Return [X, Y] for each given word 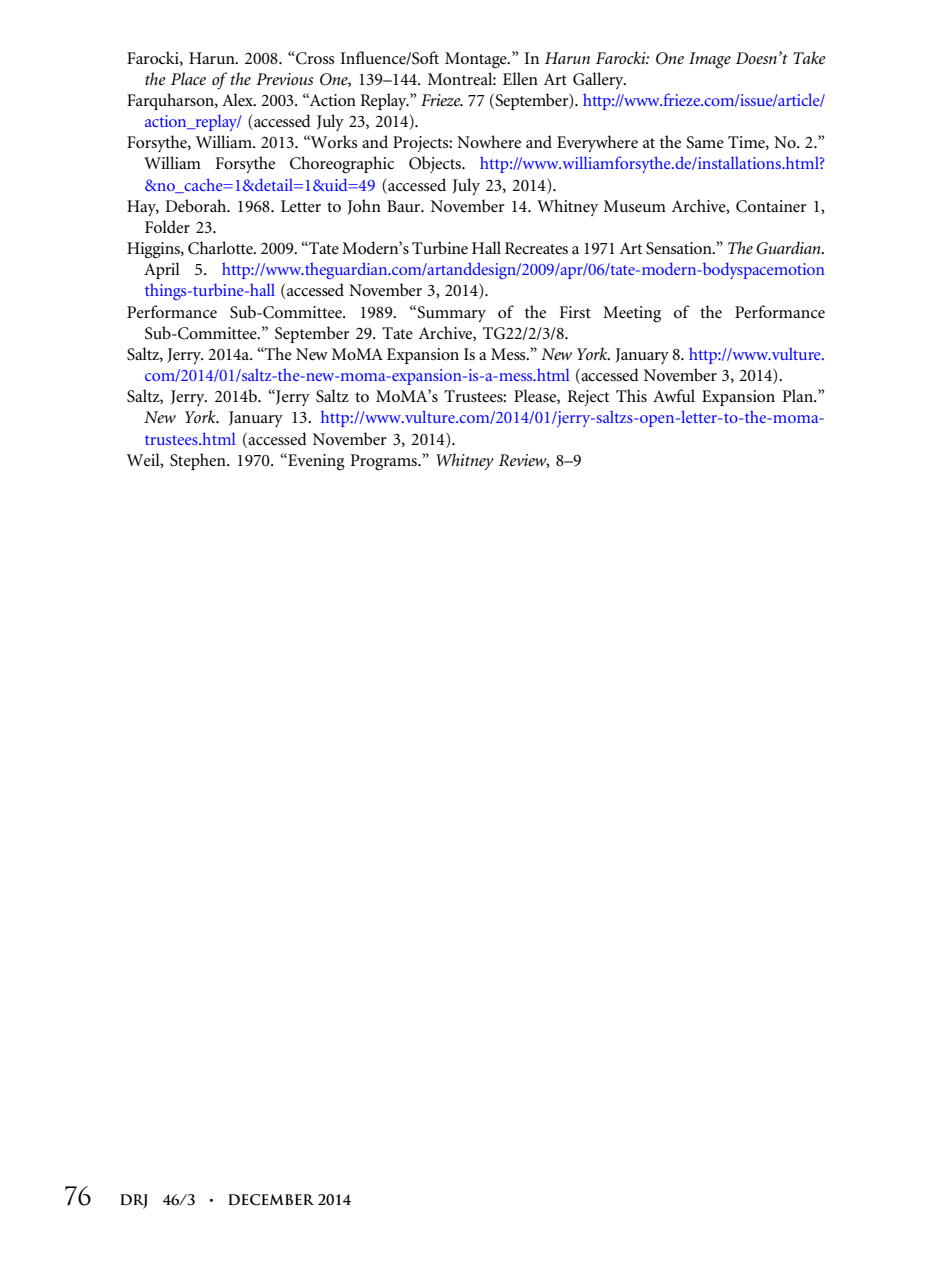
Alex [239, 99]
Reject [588, 398]
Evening [315, 462]
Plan [798, 395]
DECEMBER [271, 1200]
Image [710, 60]
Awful [674, 395]
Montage [477, 60]
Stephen [199, 461]
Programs [384, 462]
